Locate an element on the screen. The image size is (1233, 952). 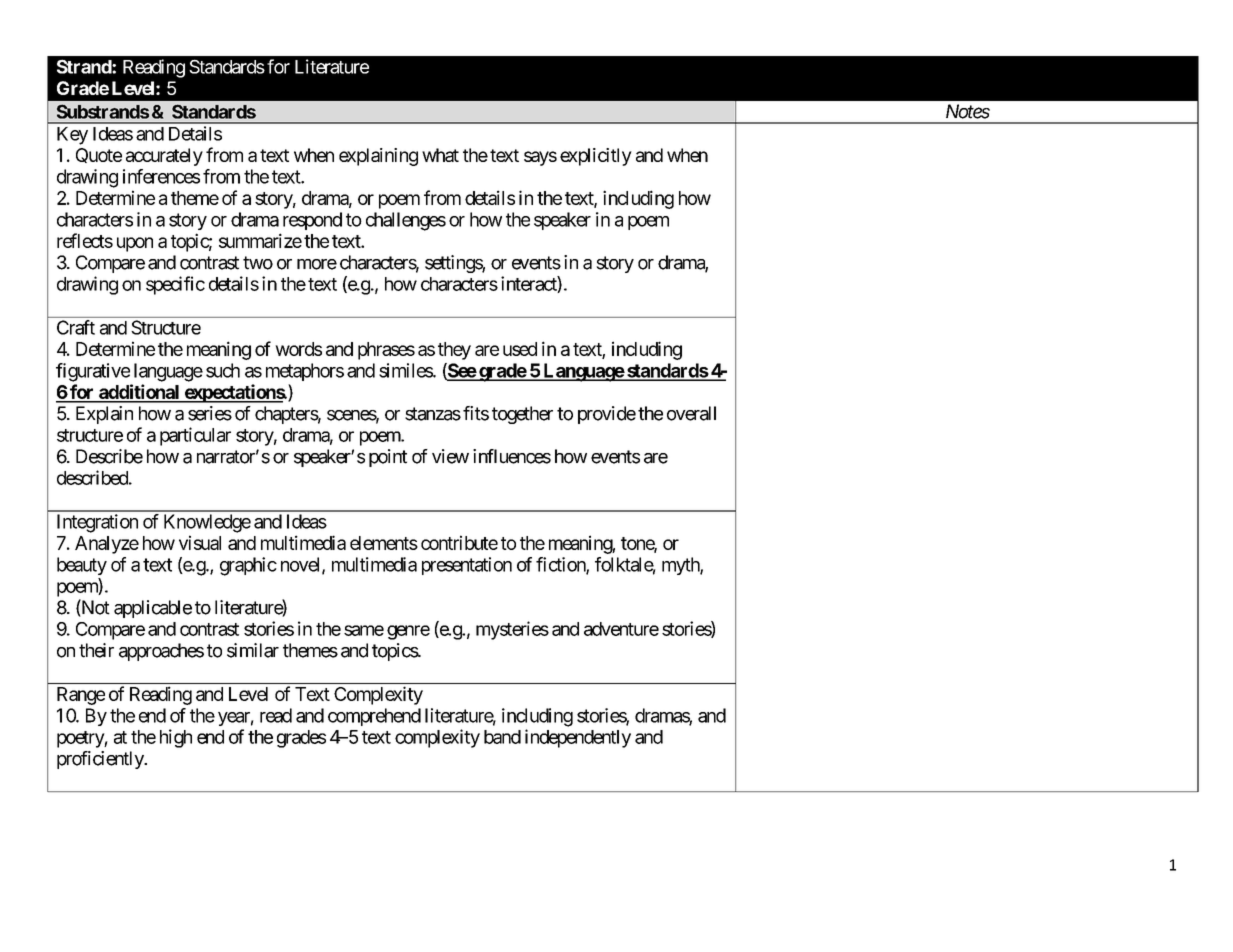
comprehend is located at coordinates (374, 717).
